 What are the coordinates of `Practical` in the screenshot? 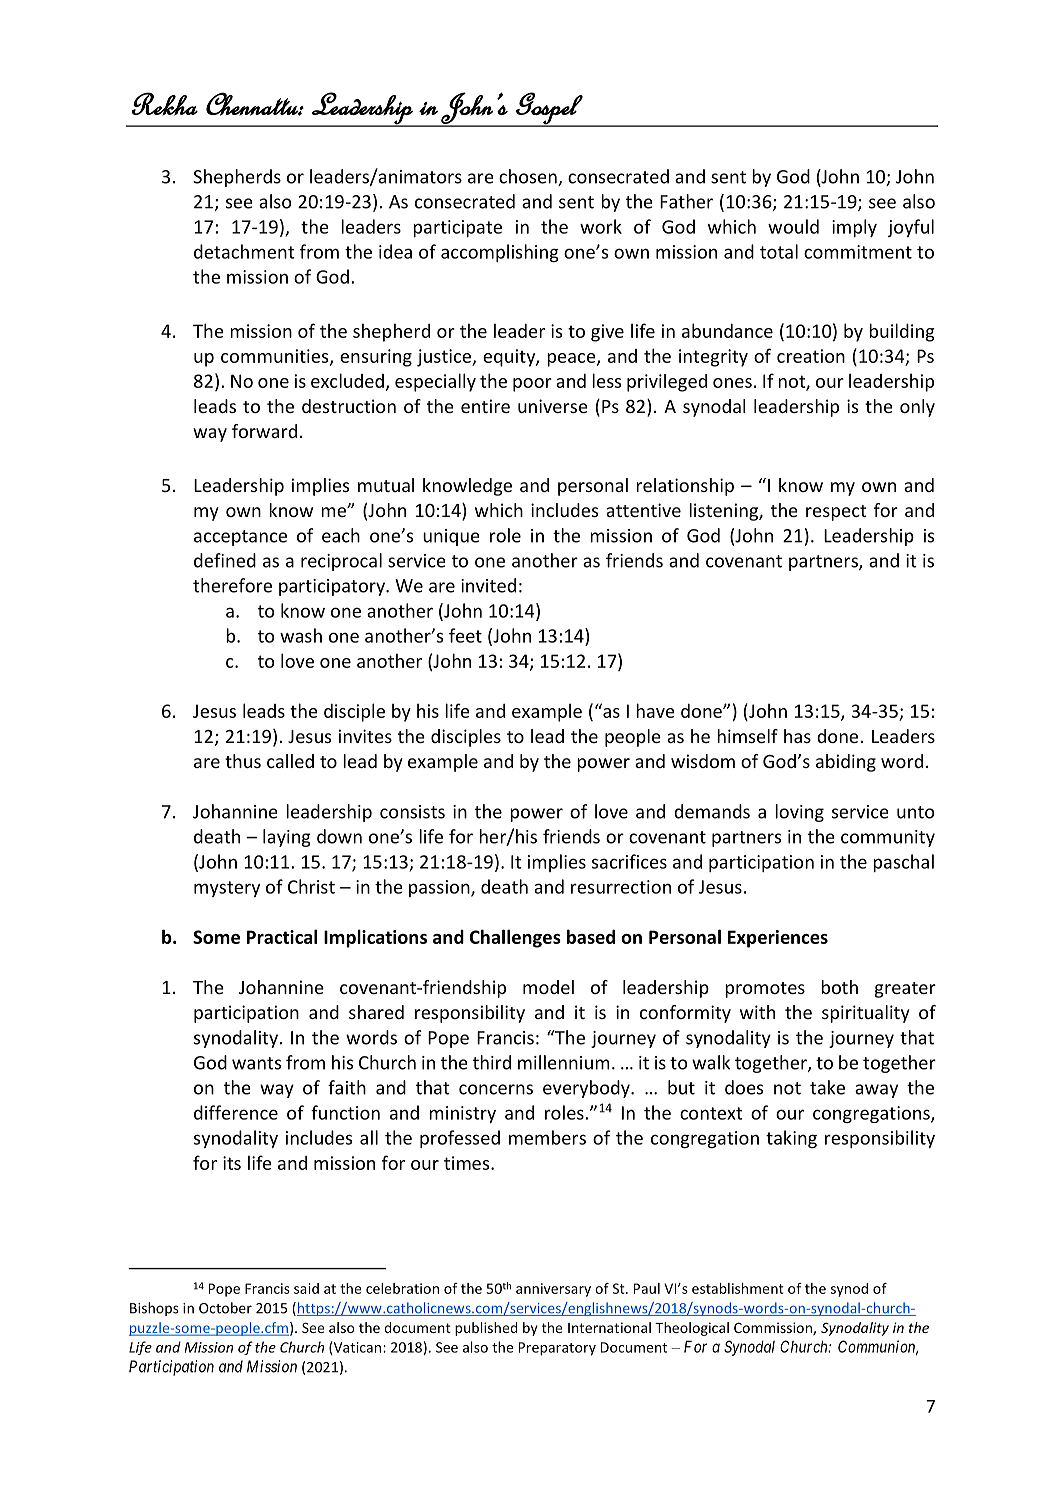 It's located at (282, 936).
